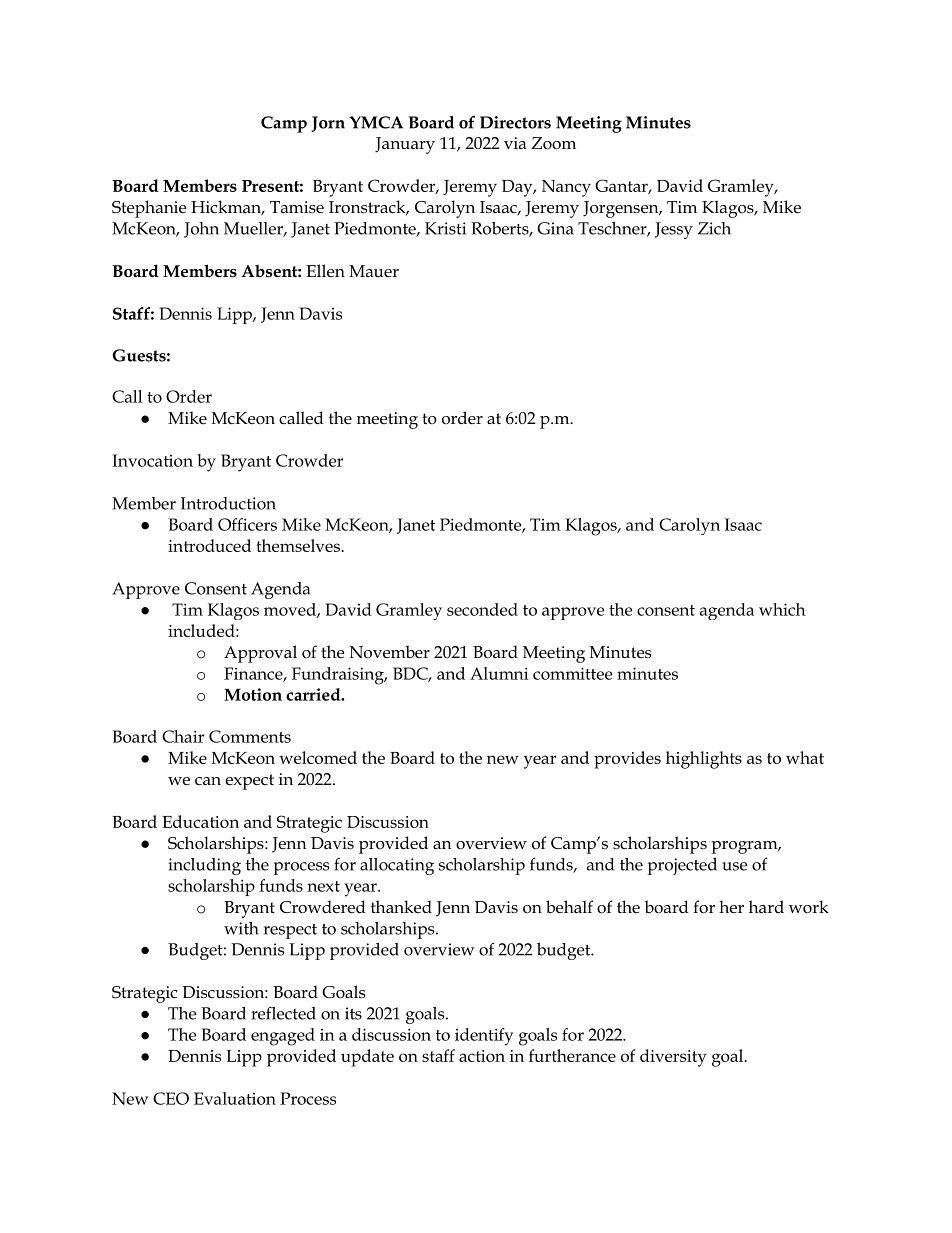 This screenshot has height=1233, width=952. What do you see at coordinates (253, 694) in the screenshot?
I see `Motion` at bounding box center [253, 694].
